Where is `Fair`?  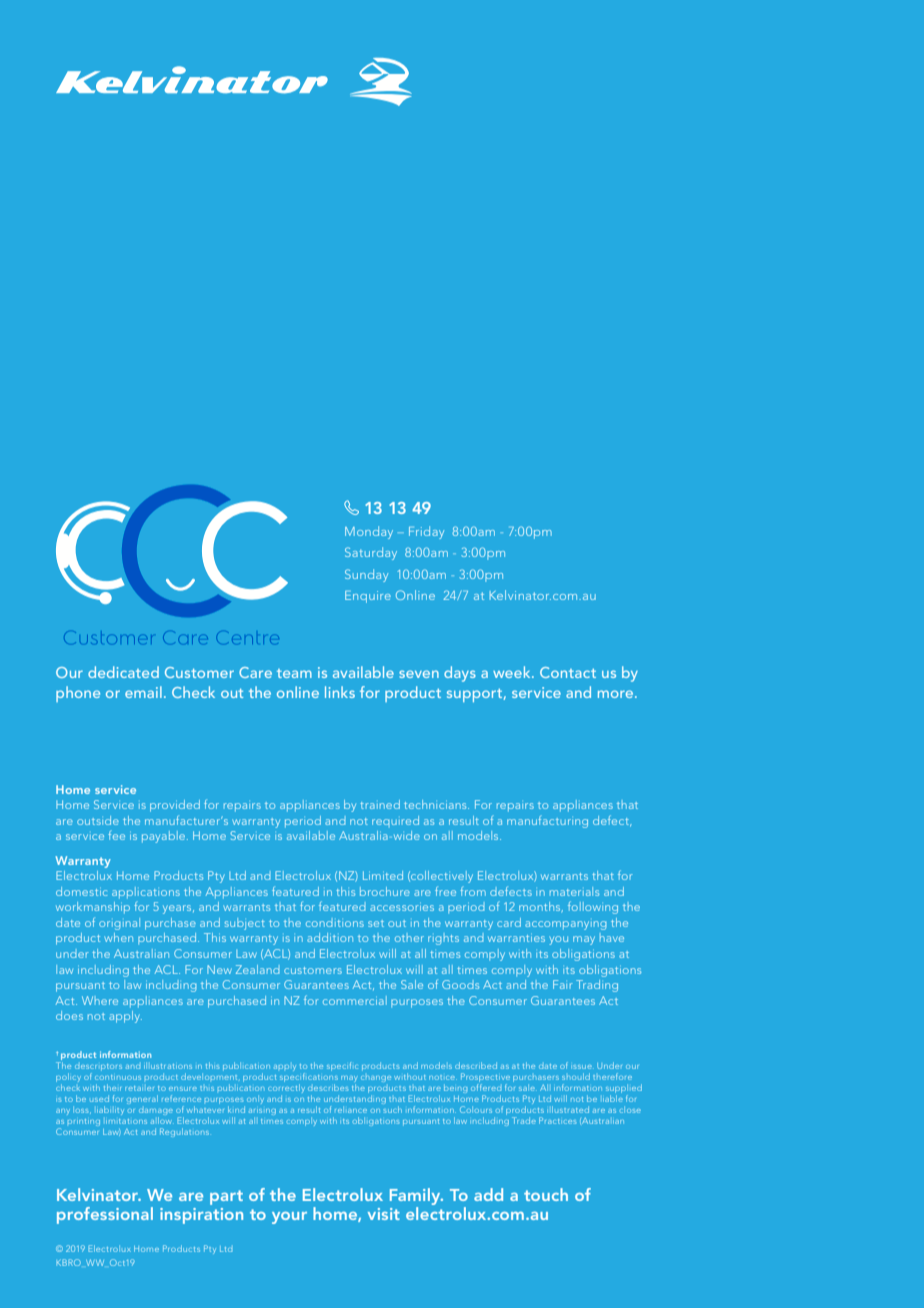
Fair is located at coordinates (563, 984).
